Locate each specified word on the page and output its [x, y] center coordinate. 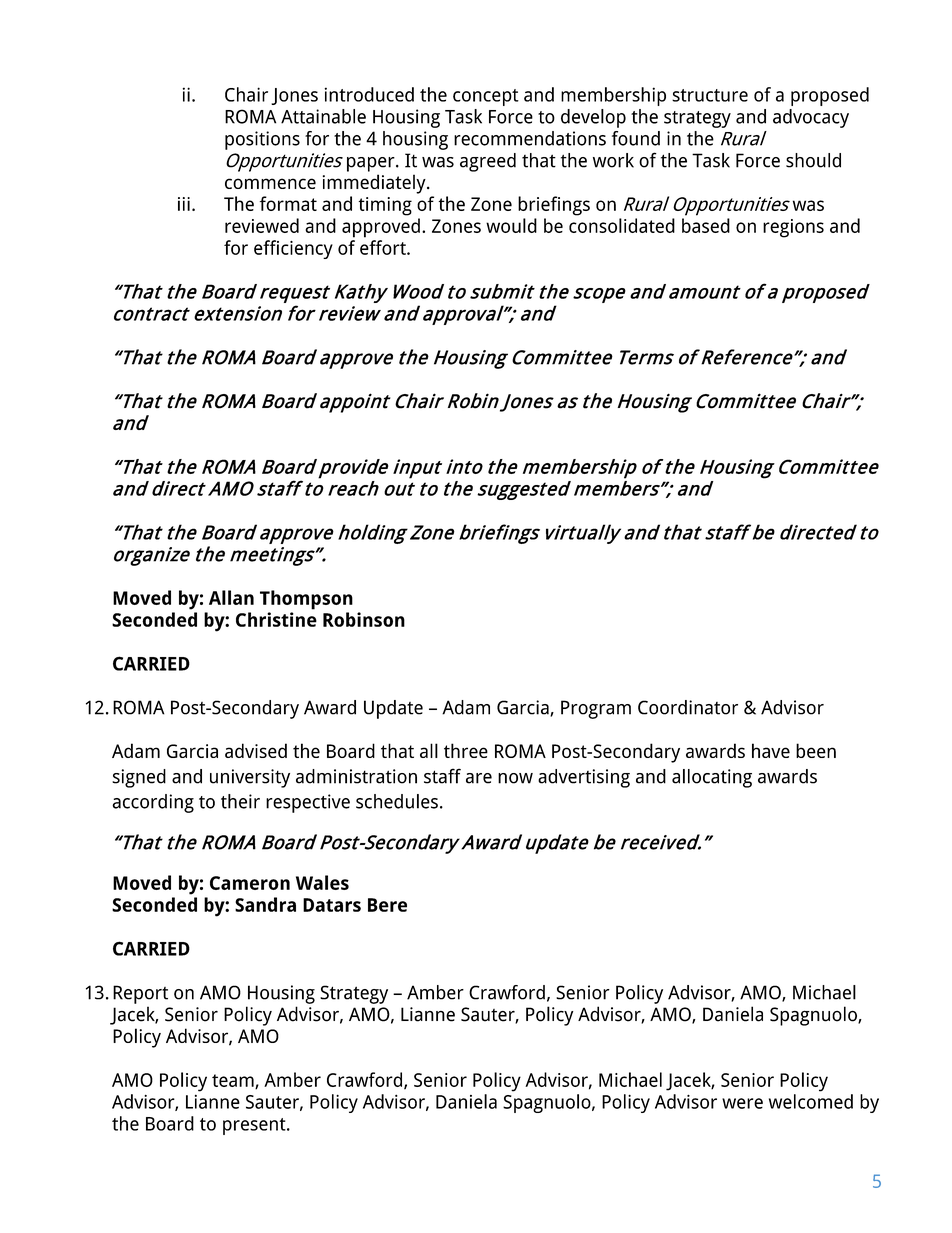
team [234, 1081]
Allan [231, 597]
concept [486, 97]
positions [262, 140]
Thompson [306, 600]
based [706, 225]
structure [710, 95]
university [250, 778]
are [479, 778]
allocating [712, 778]
